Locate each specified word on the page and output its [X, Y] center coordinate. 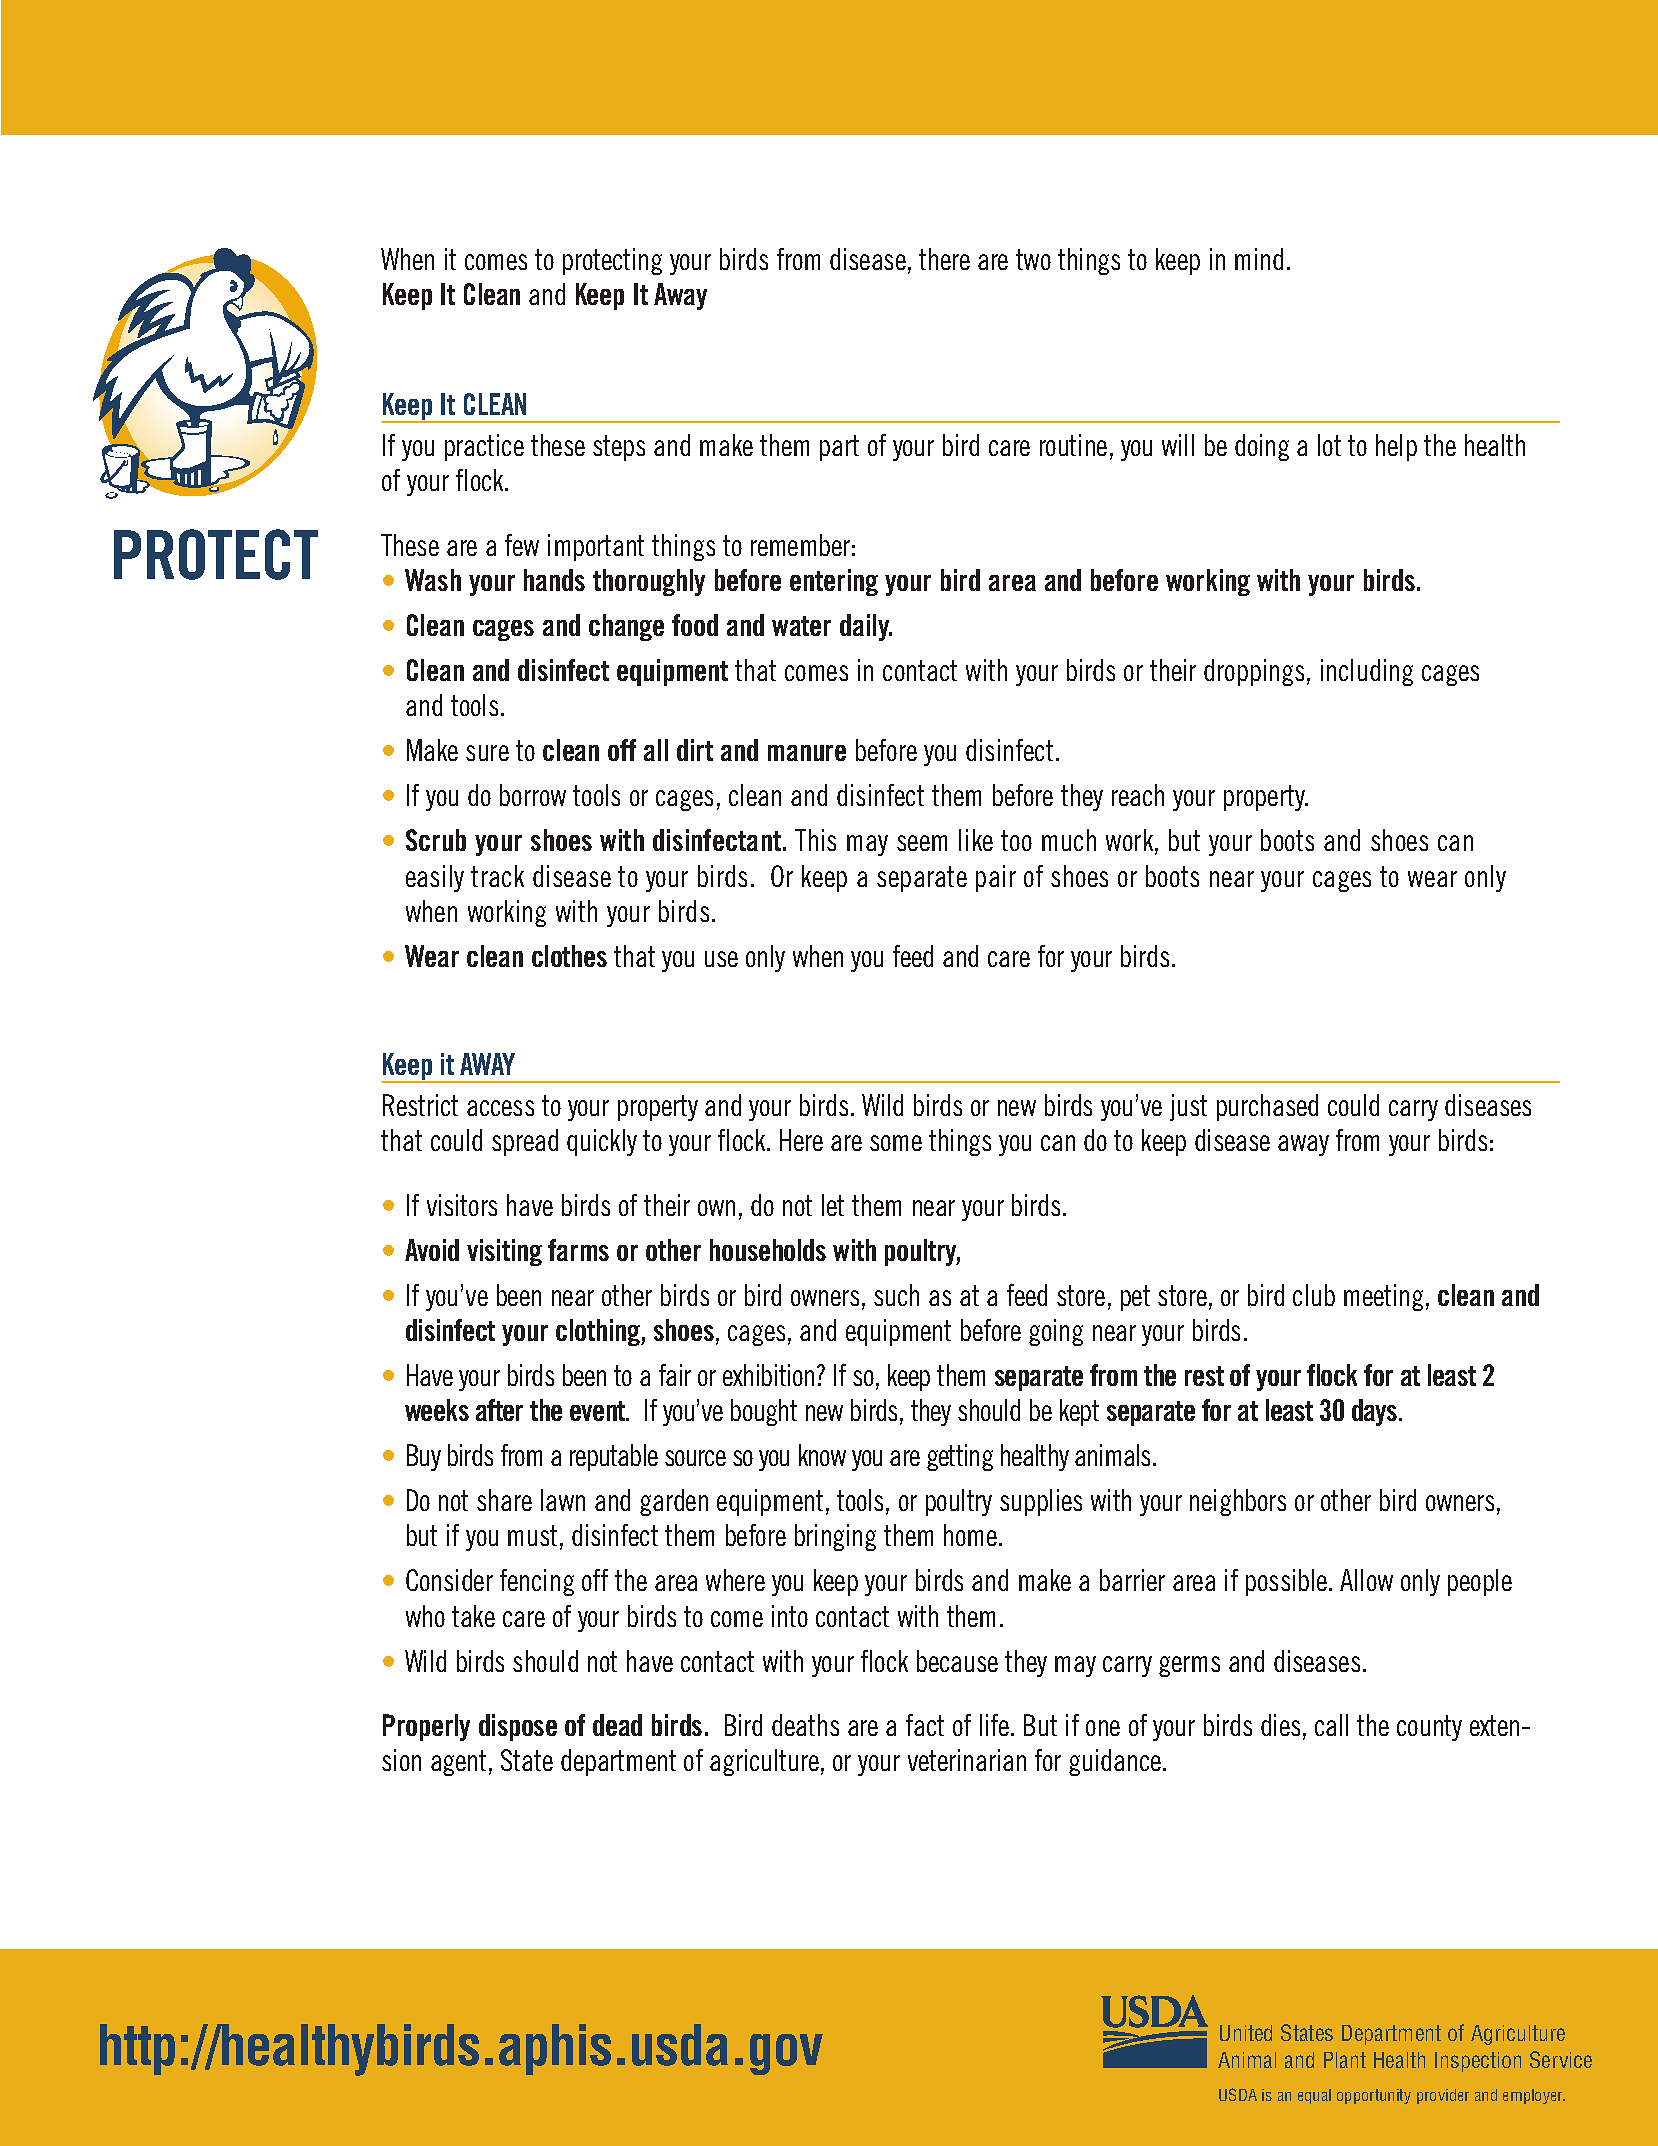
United [1246, 2033]
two [1033, 259]
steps [619, 448]
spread [525, 1142]
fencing [537, 1582]
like [976, 840]
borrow [533, 795]
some [896, 1143]
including [1367, 672]
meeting [1383, 1297]
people [1480, 1582]
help [1396, 447]
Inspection [1478, 2062]
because [957, 1661]
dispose [518, 1727]
